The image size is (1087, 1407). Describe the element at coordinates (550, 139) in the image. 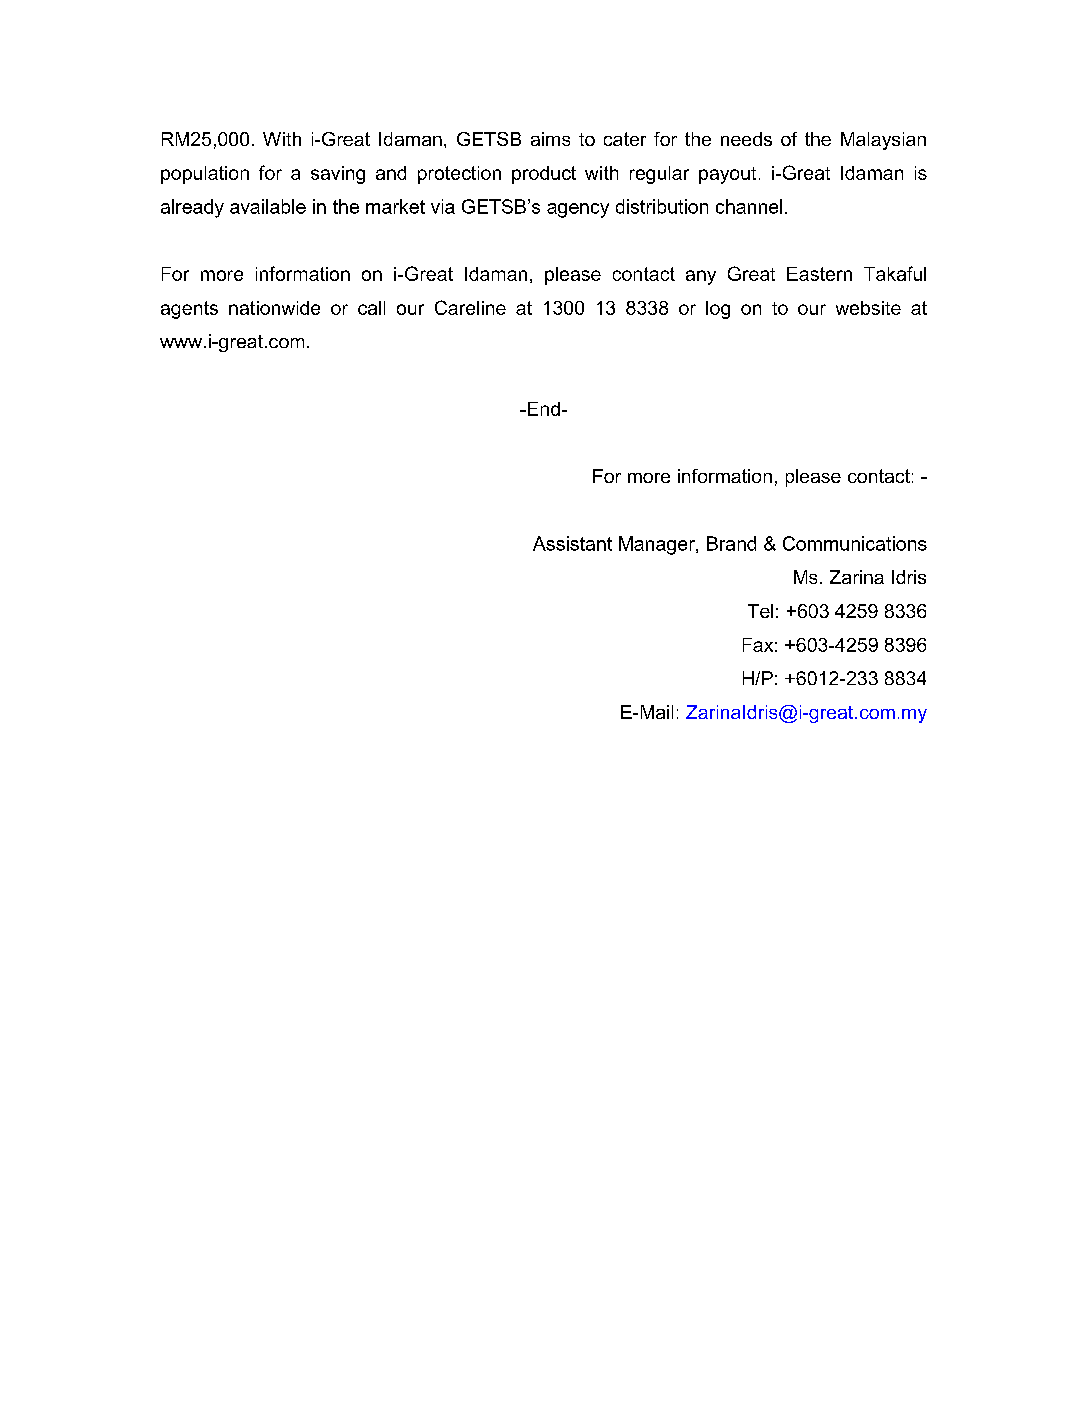

I see `aims` at that location.
